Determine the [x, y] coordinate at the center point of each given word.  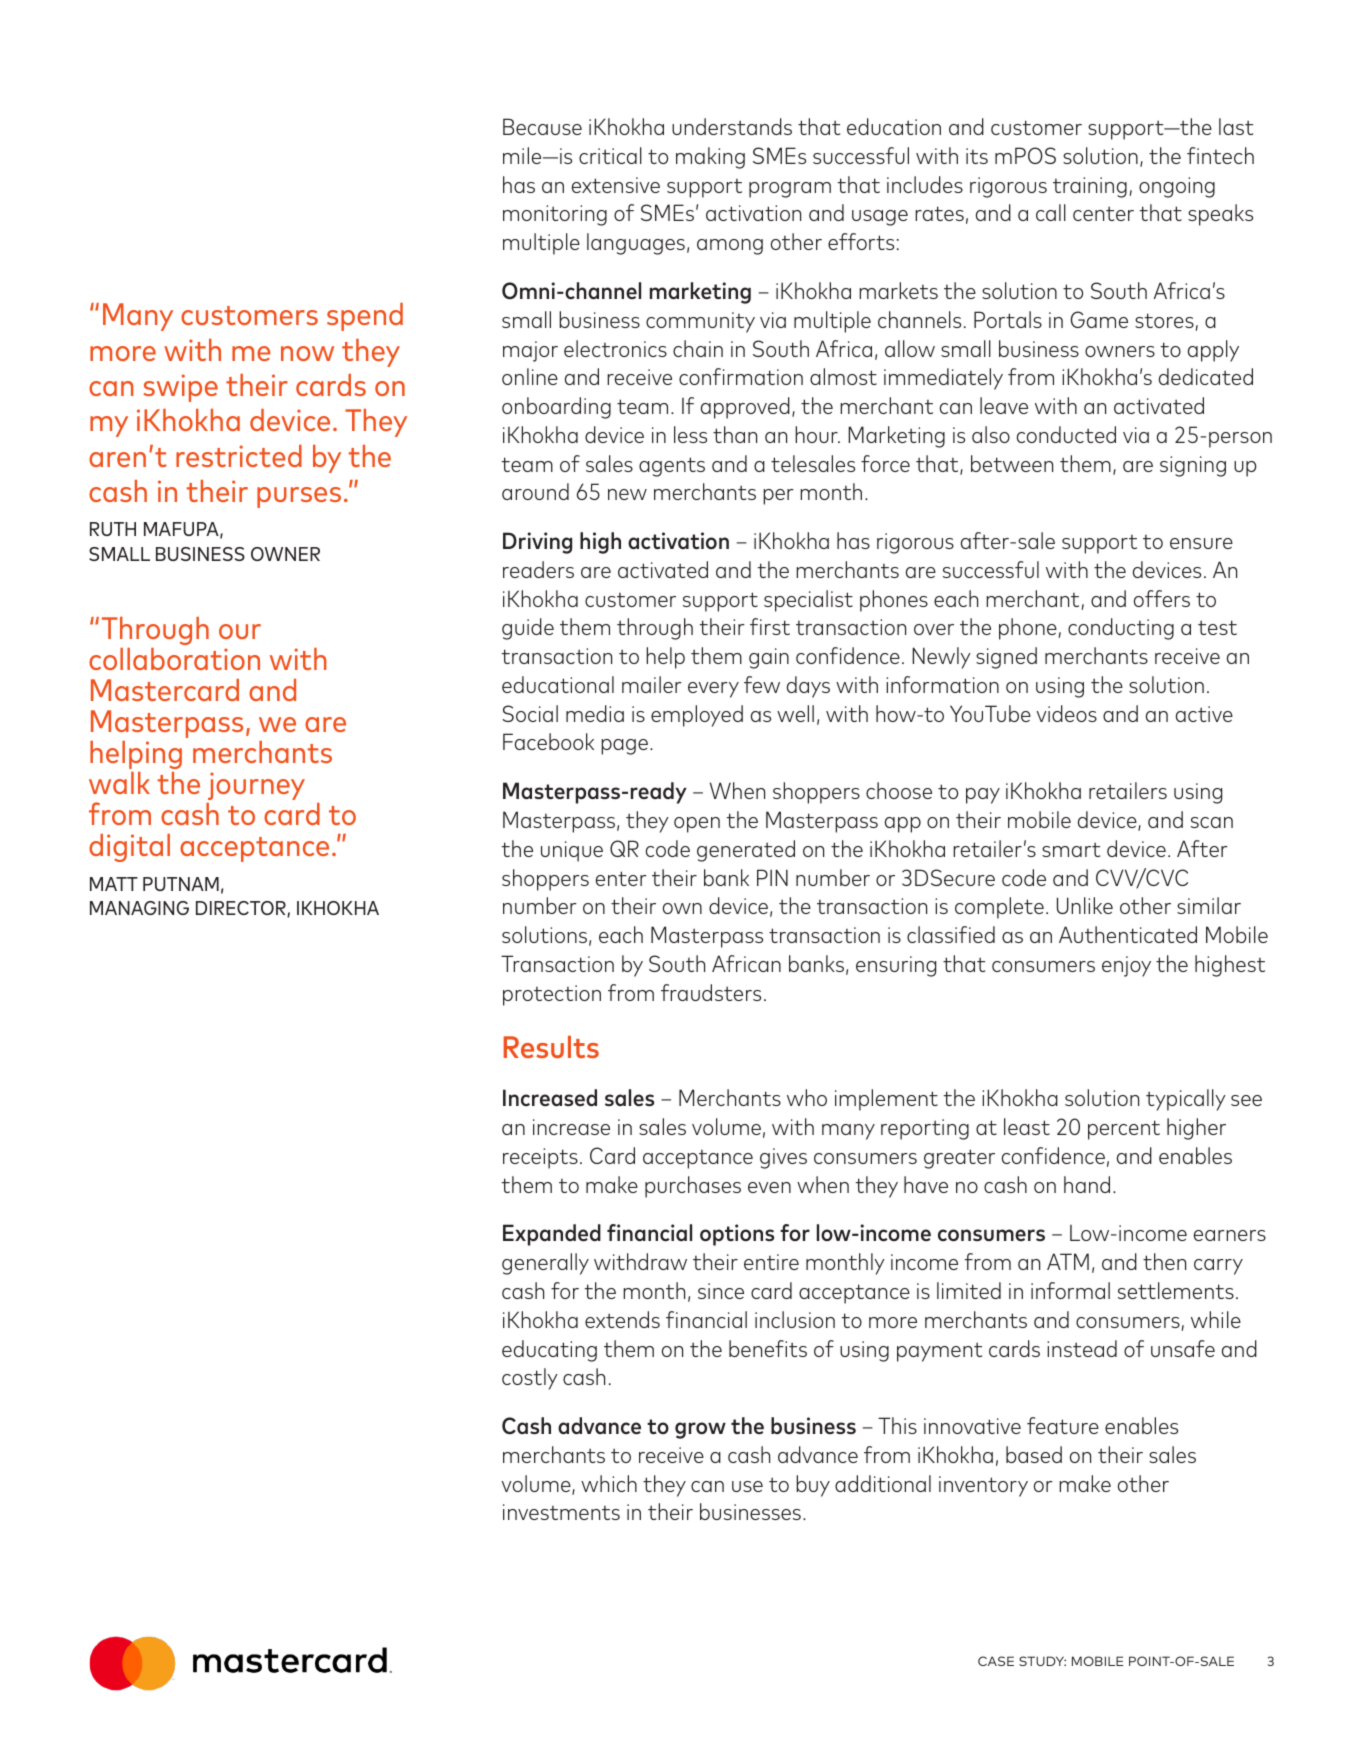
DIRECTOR [242, 909]
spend [365, 317]
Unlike [1085, 905]
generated [746, 851]
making [710, 158]
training [1090, 187]
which [609, 1483]
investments [561, 1512]
